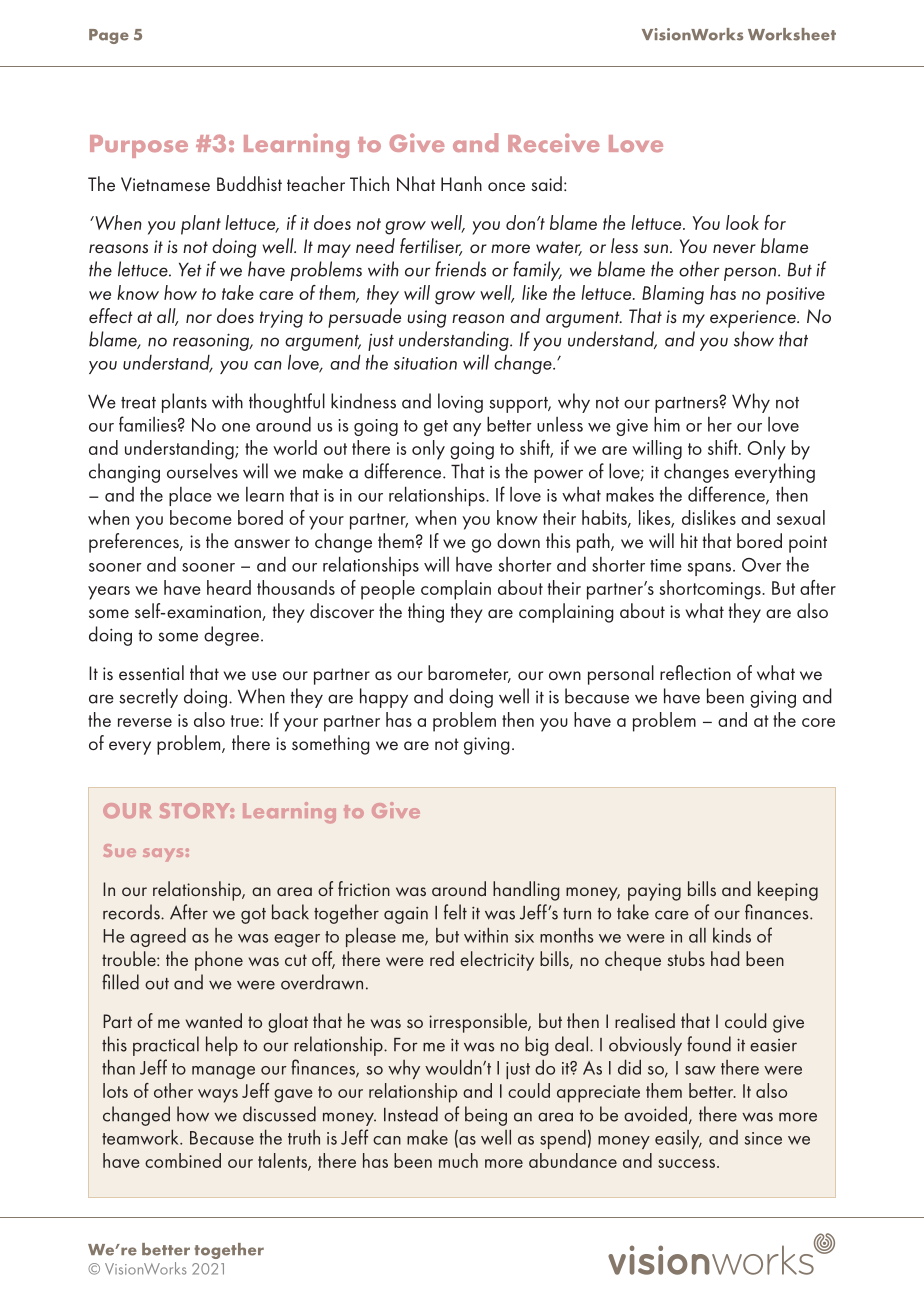 The image size is (924, 1308). What do you see at coordinates (486, 1116) in the document?
I see `being` at bounding box center [486, 1116].
